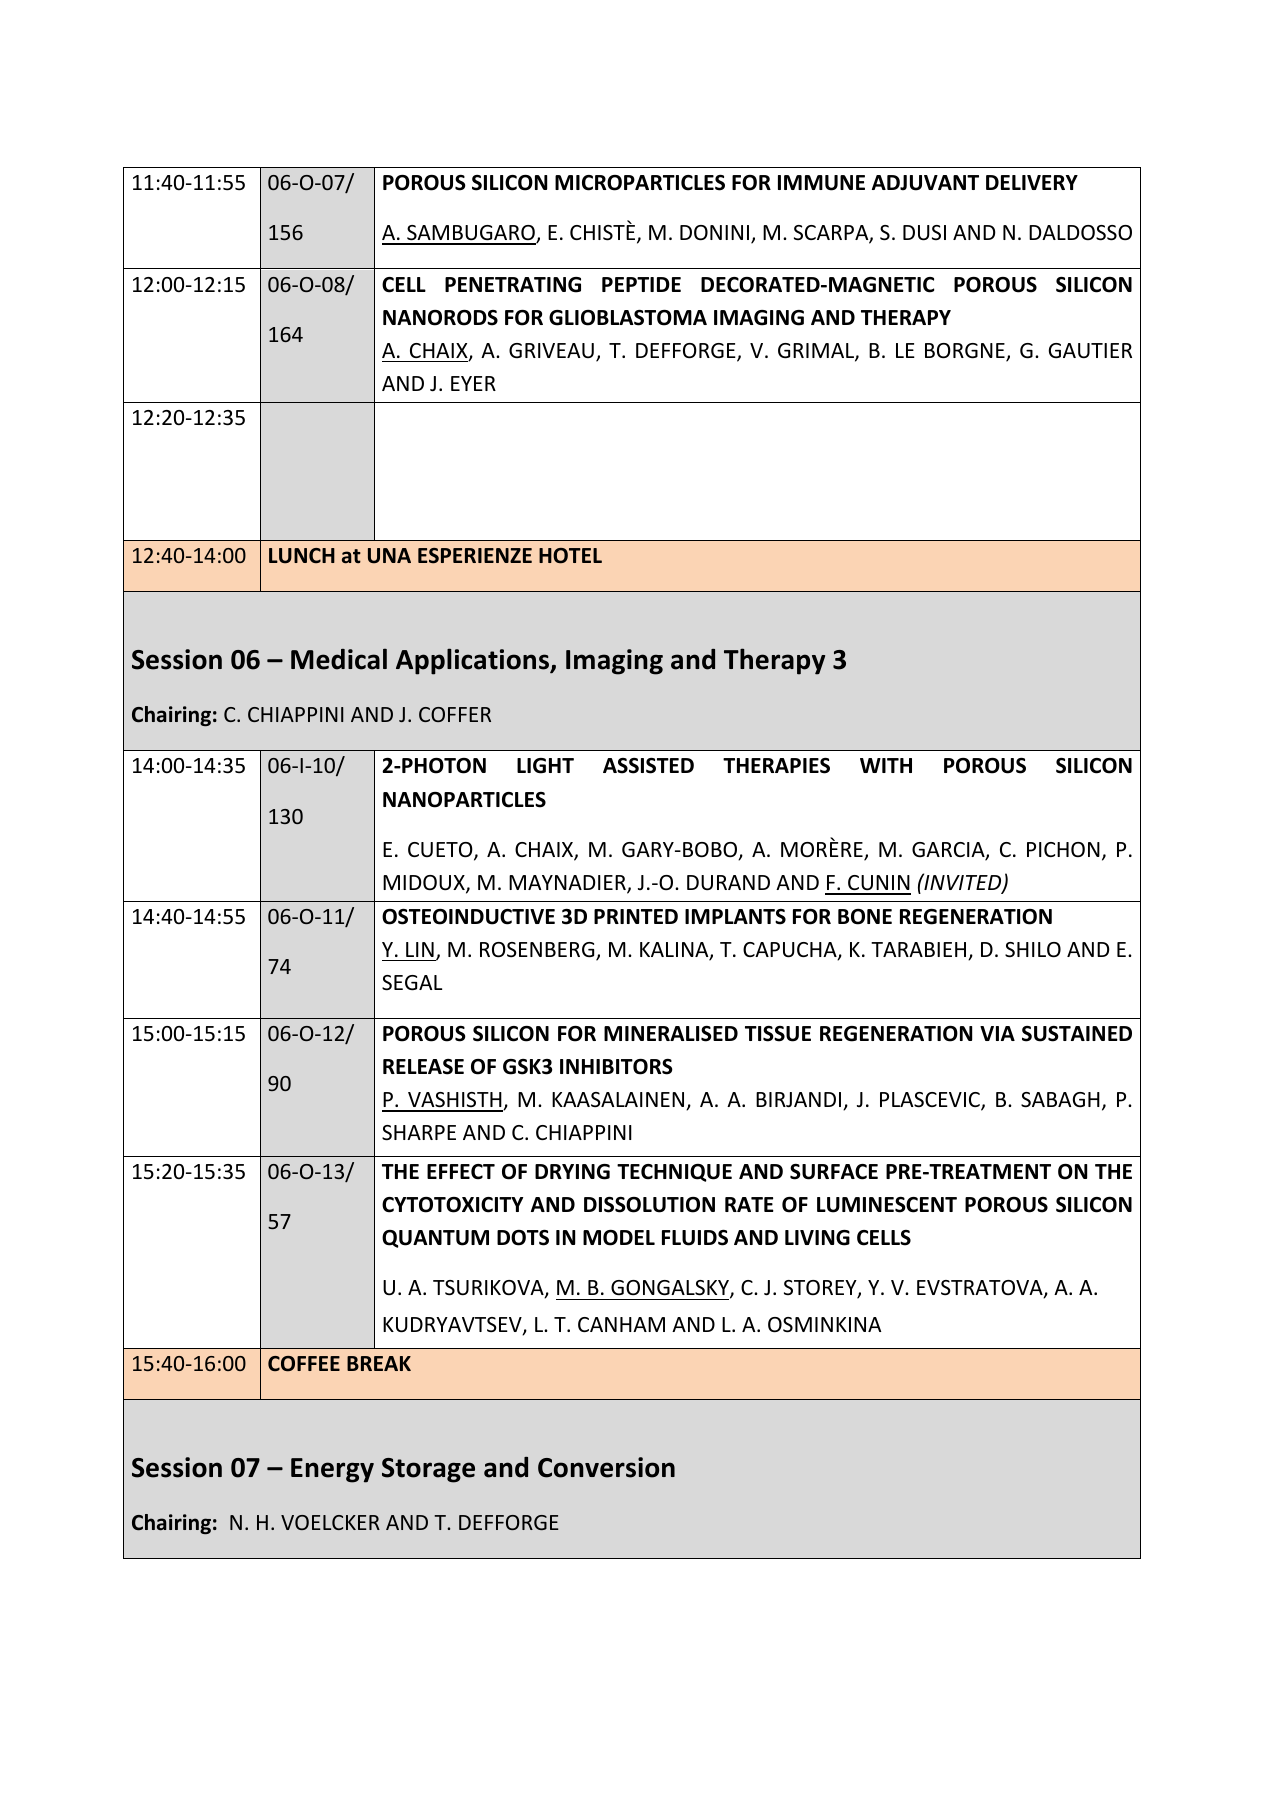 Image resolution: width=1274 pixels, height=1803 pixels. I want to click on DELIVERY, so click(1032, 182).
